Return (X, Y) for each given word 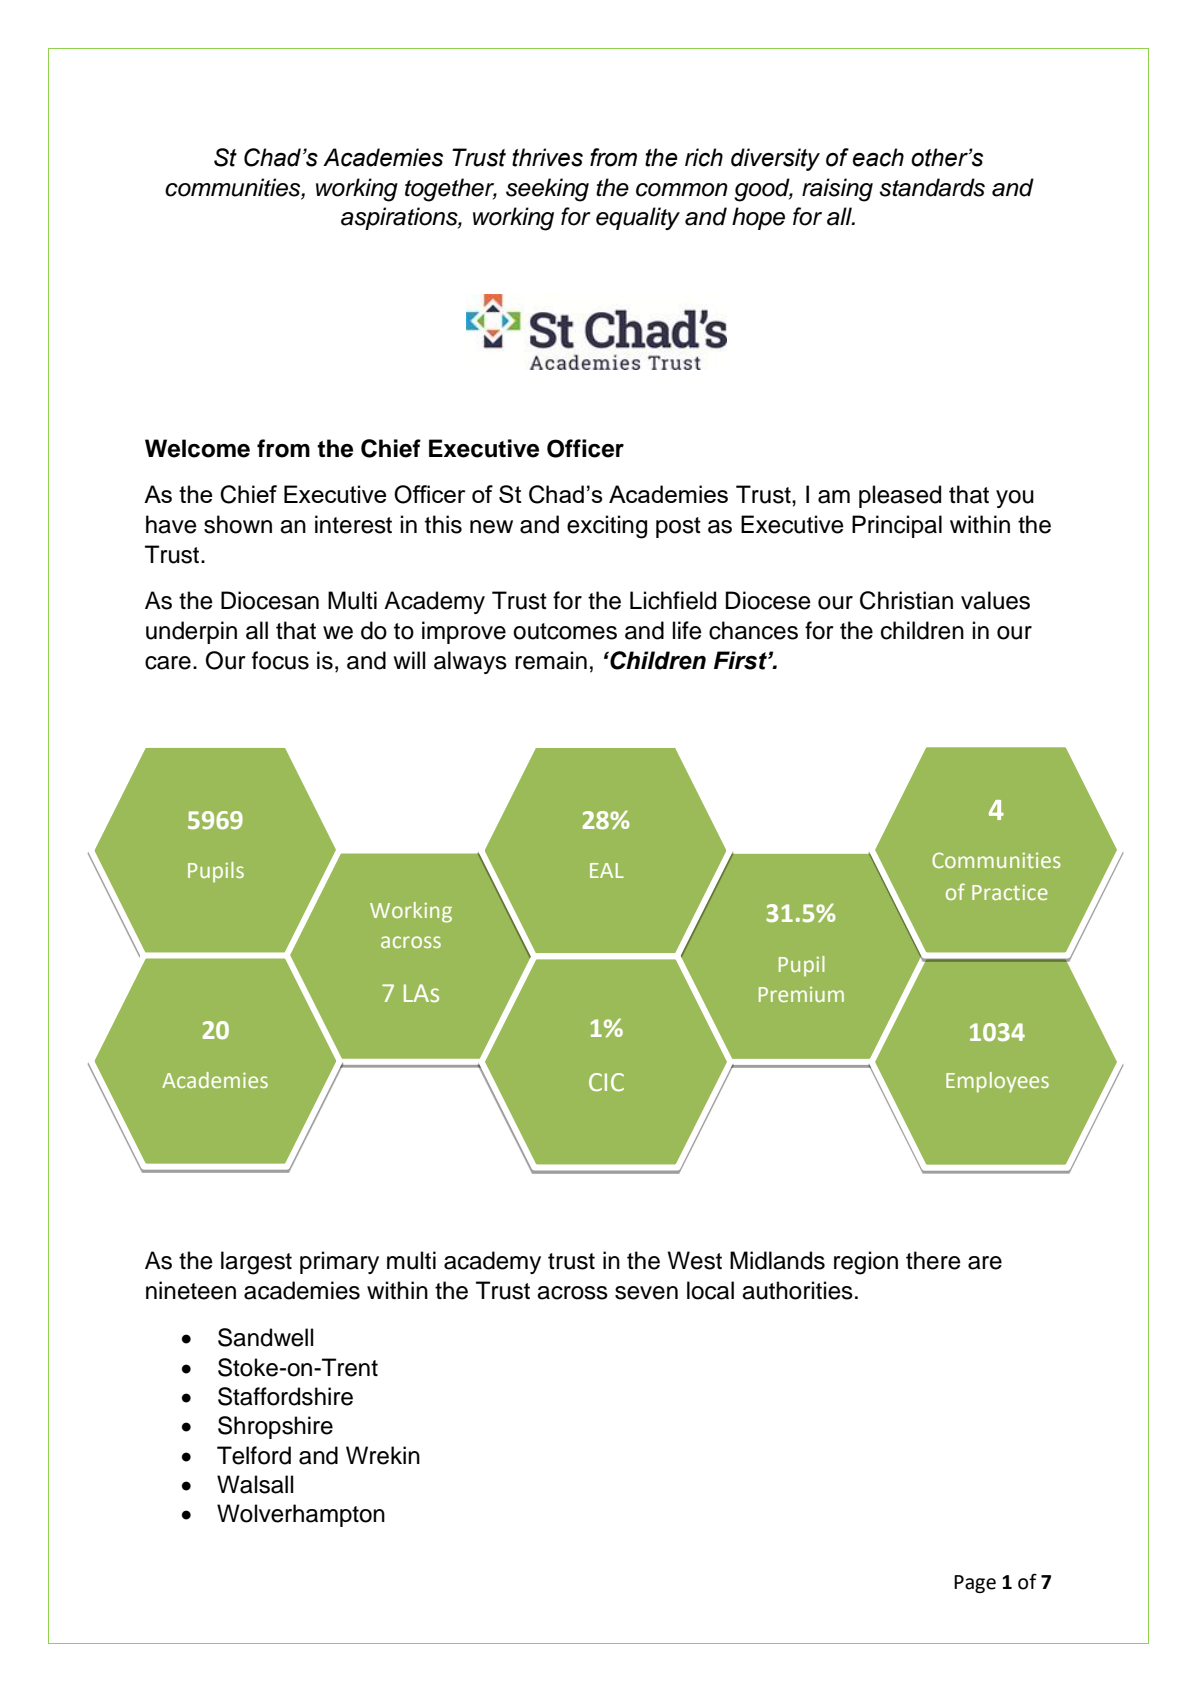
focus (280, 660)
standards (932, 187)
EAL (607, 870)
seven (646, 1293)
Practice (1010, 892)
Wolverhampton (301, 1515)
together (451, 190)
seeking (547, 190)
